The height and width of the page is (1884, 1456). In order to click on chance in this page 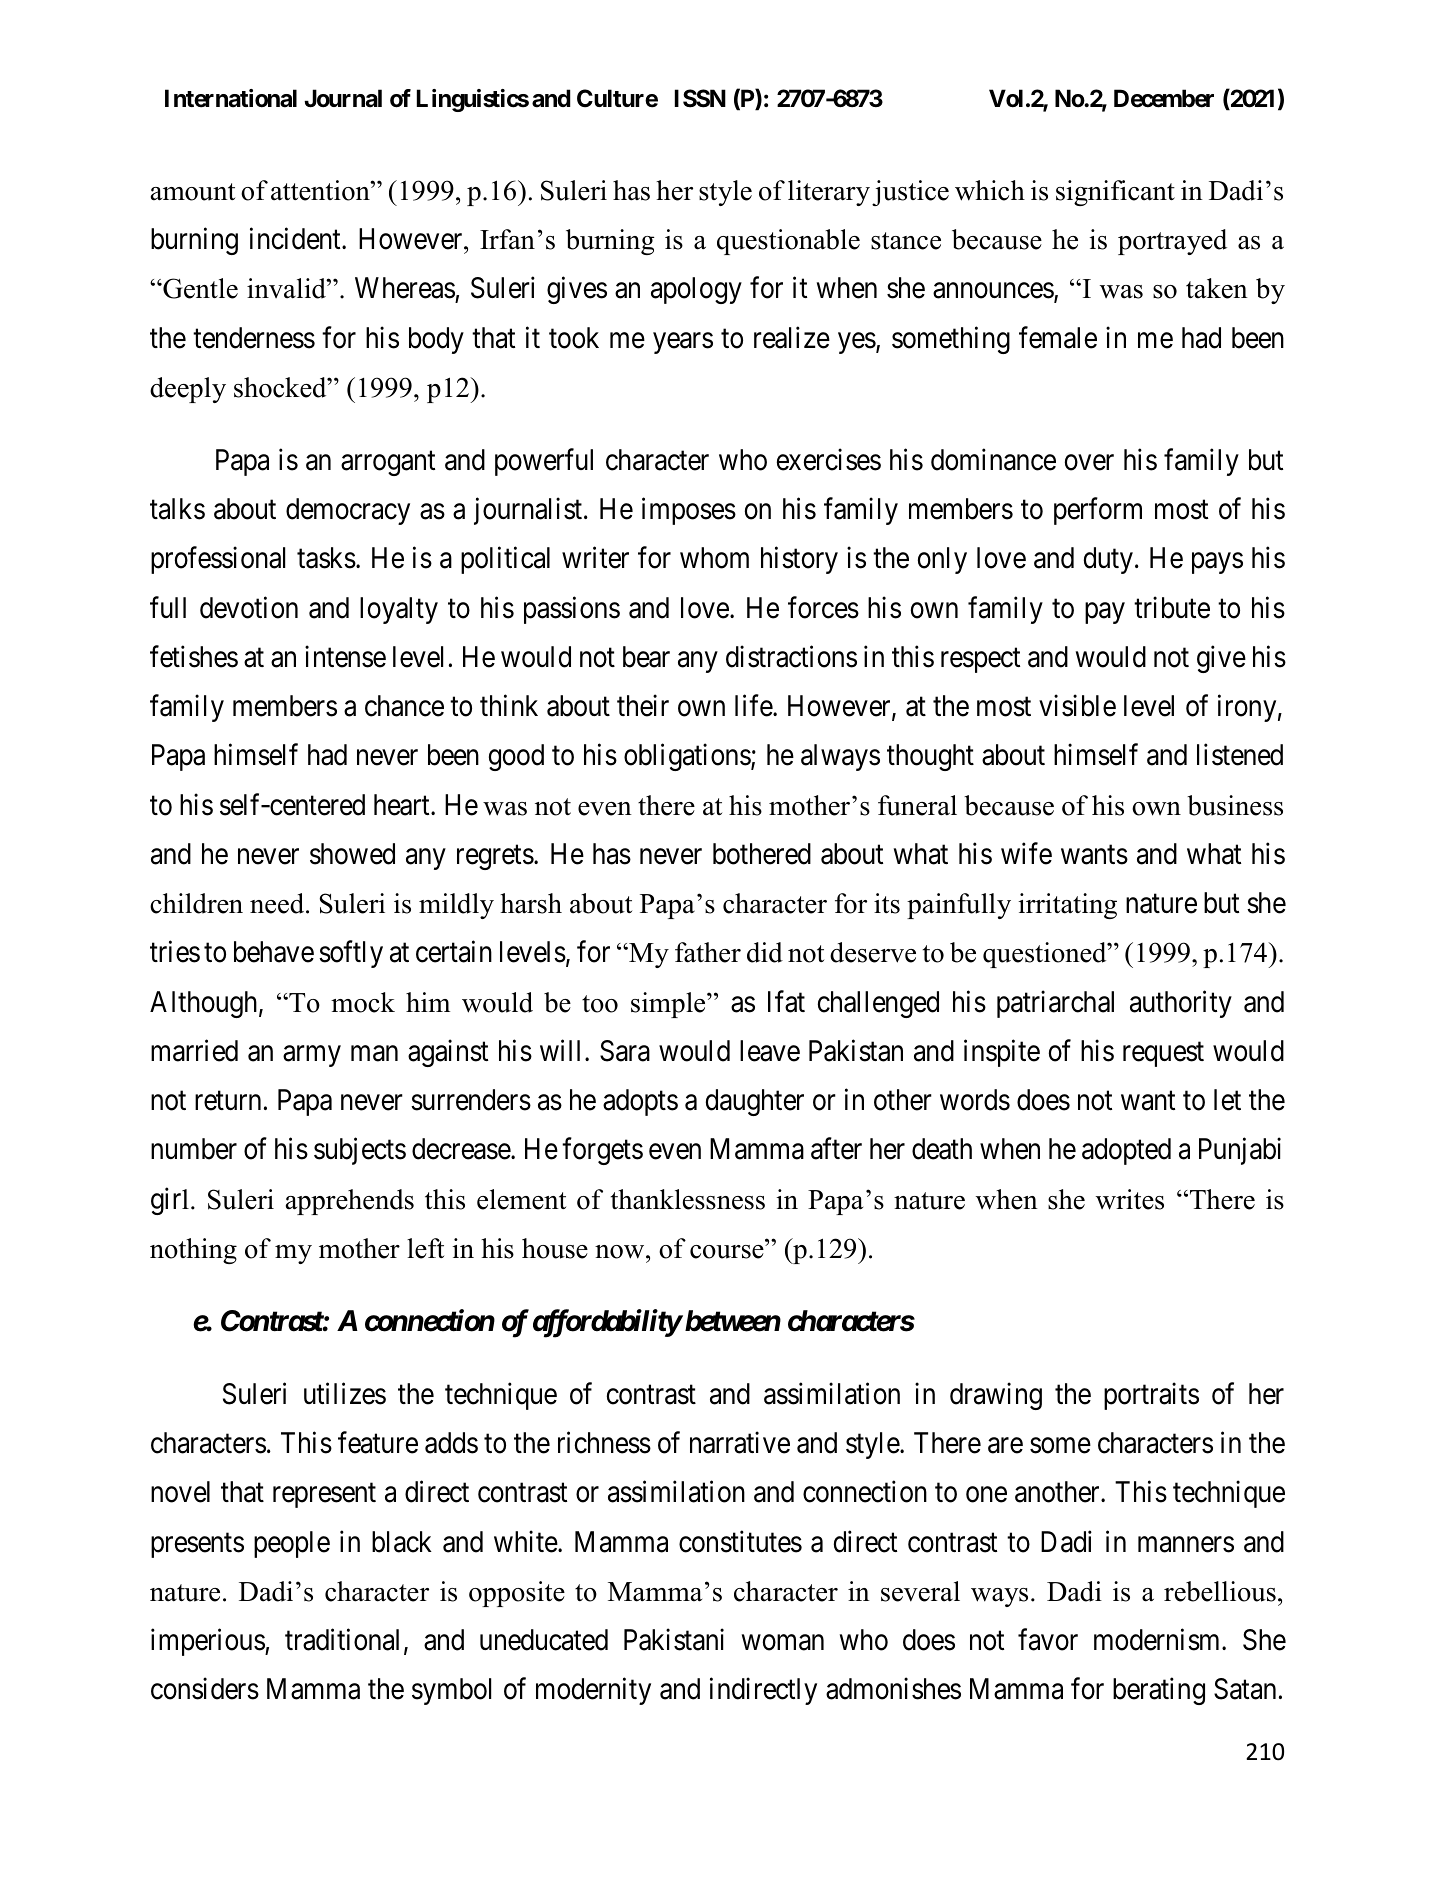, I will do `click(404, 706)`.
